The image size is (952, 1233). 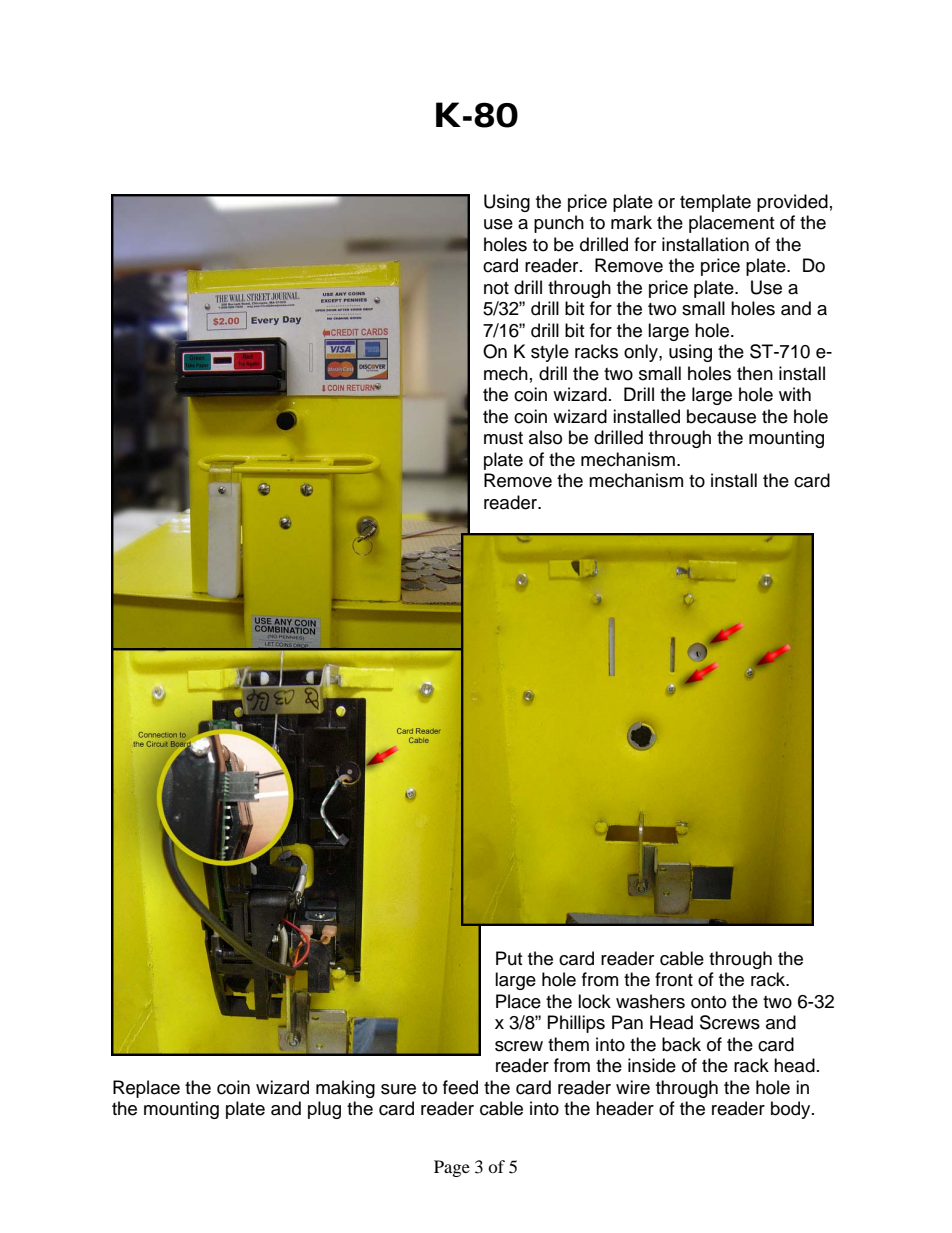 What do you see at coordinates (633, 1087) in the image?
I see `wire` at bounding box center [633, 1087].
